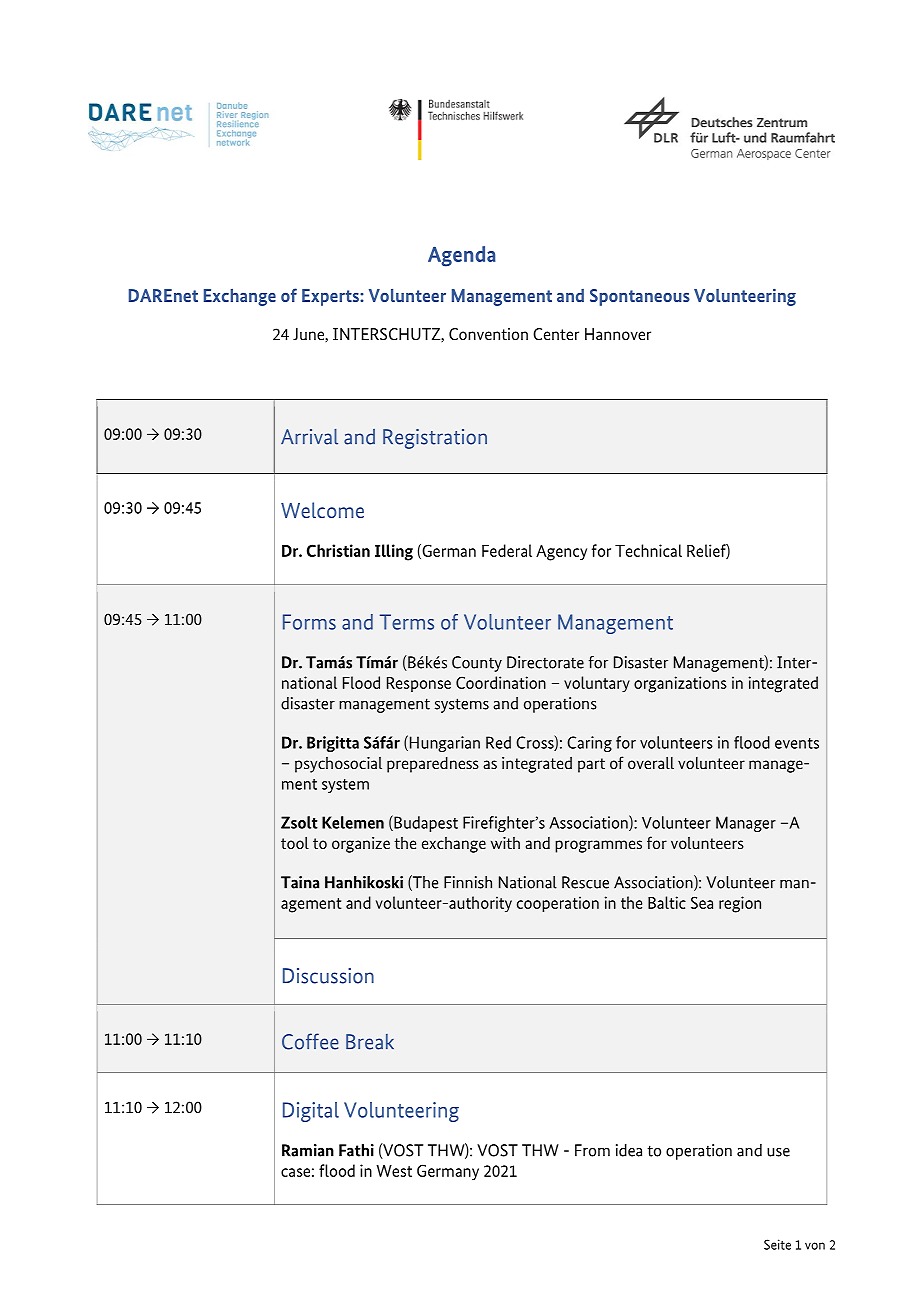 This screenshot has height=1308, width=924. Describe the element at coordinates (331, 297) in the screenshot. I see `Experts` at that location.
